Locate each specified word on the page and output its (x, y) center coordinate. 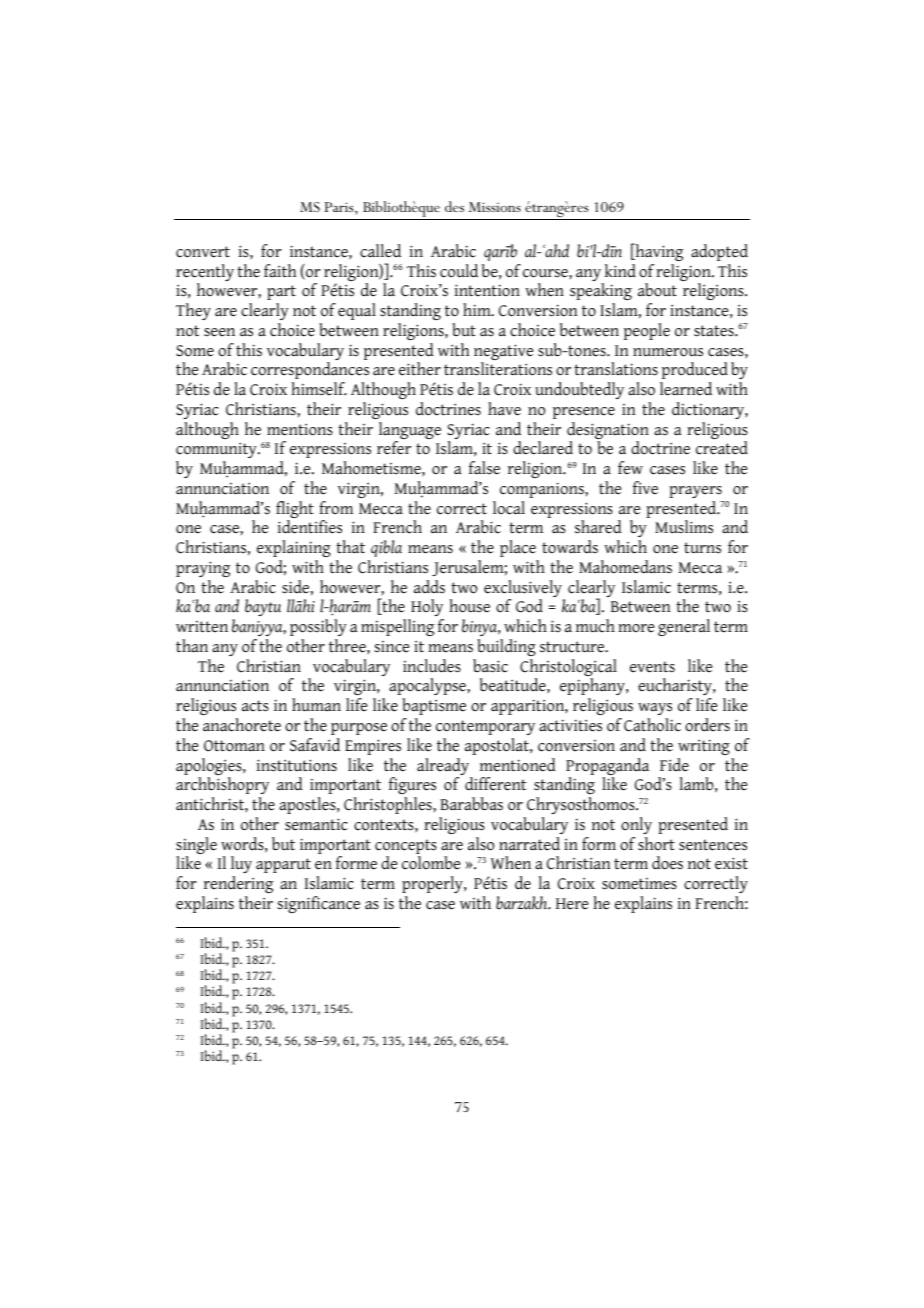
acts (255, 706)
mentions (300, 429)
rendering (238, 884)
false (484, 468)
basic (490, 666)
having (658, 252)
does (667, 863)
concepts (406, 848)
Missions (495, 207)
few (630, 468)
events (652, 667)
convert (203, 252)
